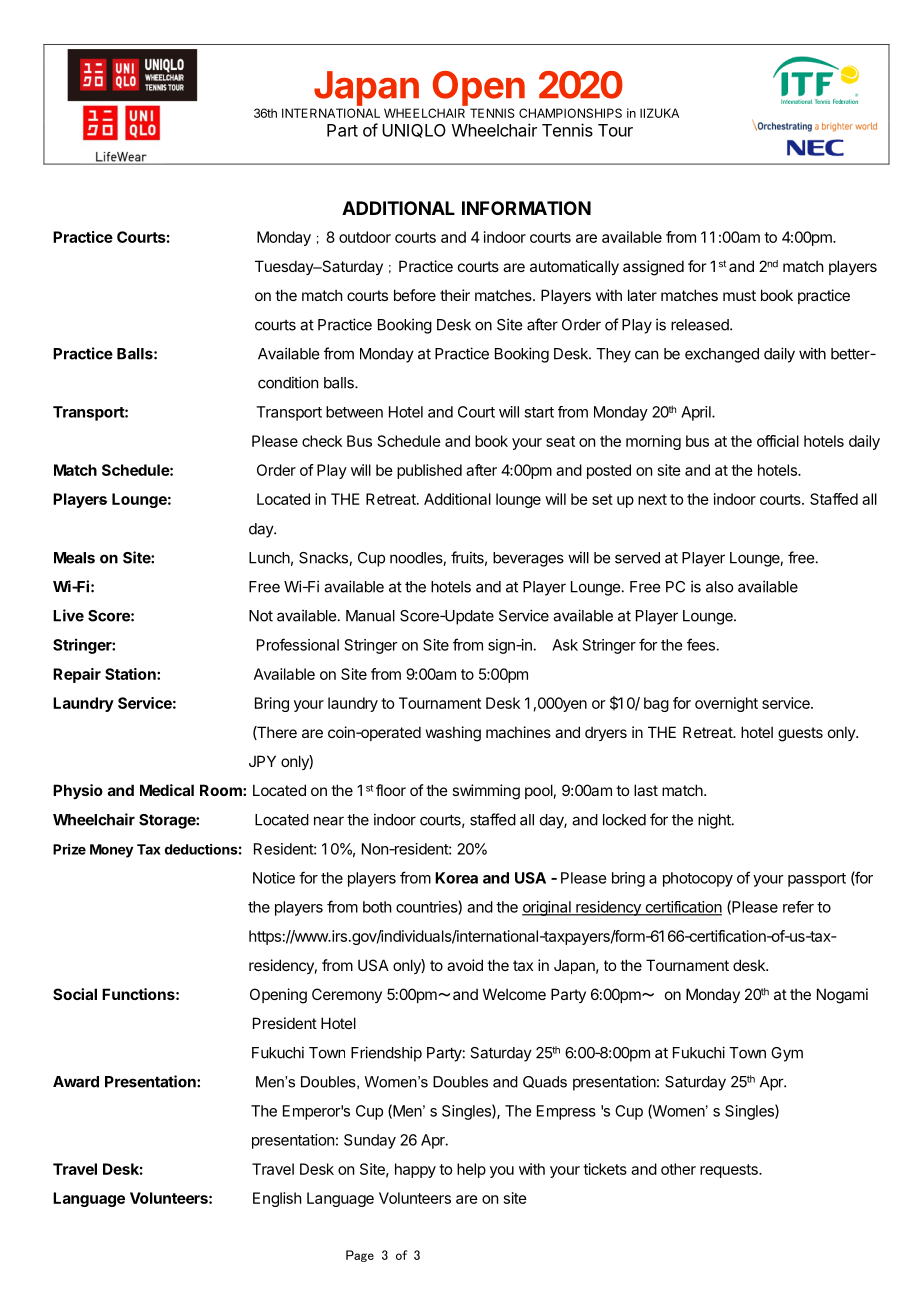 The image size is (924, 1308). What do you see at coordinates (277, 1199) in the document?
I see `English` at bounding box center [277, 1199].
